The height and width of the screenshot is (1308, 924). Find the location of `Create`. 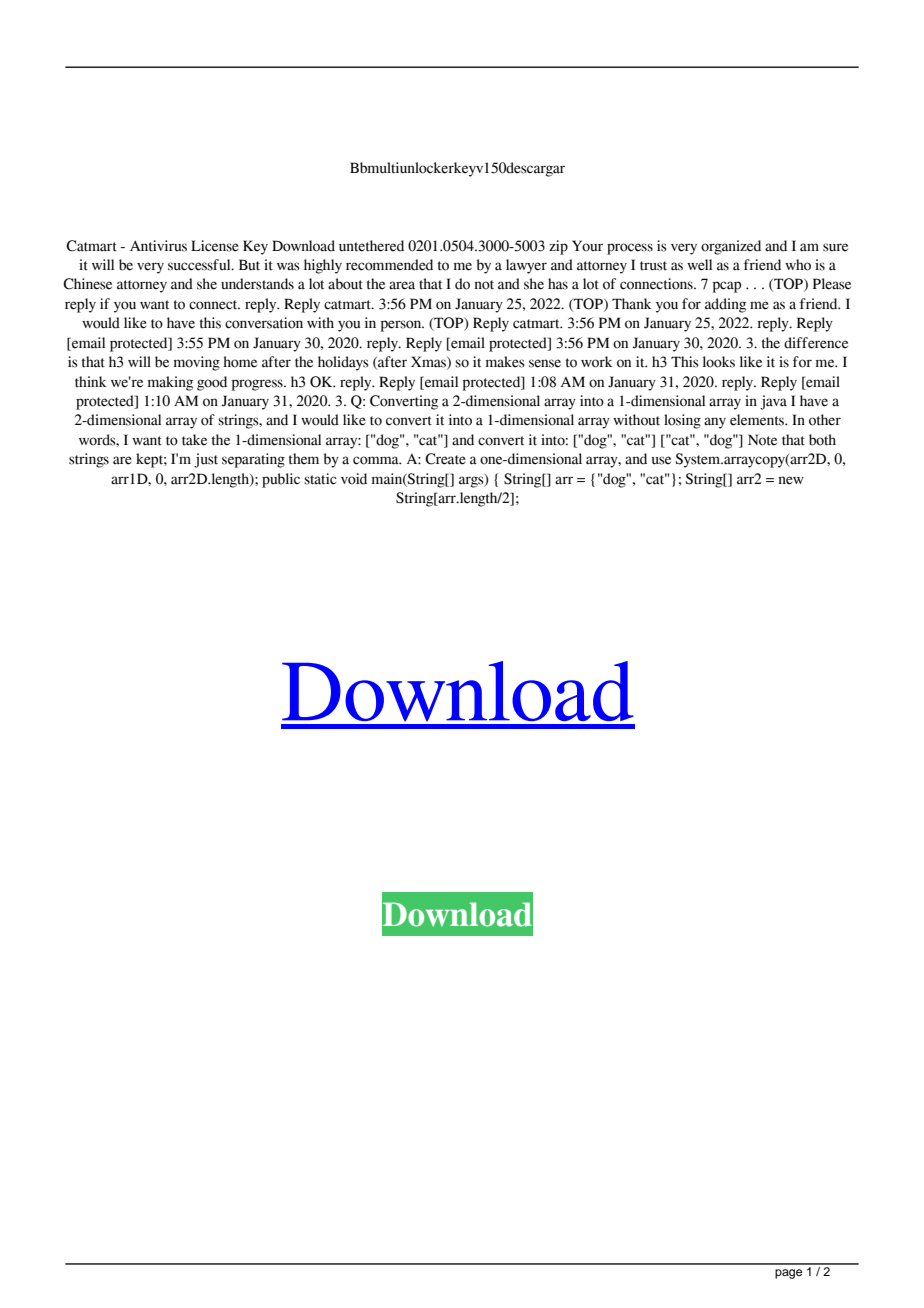

Create is located at coordinates (445, 459).
